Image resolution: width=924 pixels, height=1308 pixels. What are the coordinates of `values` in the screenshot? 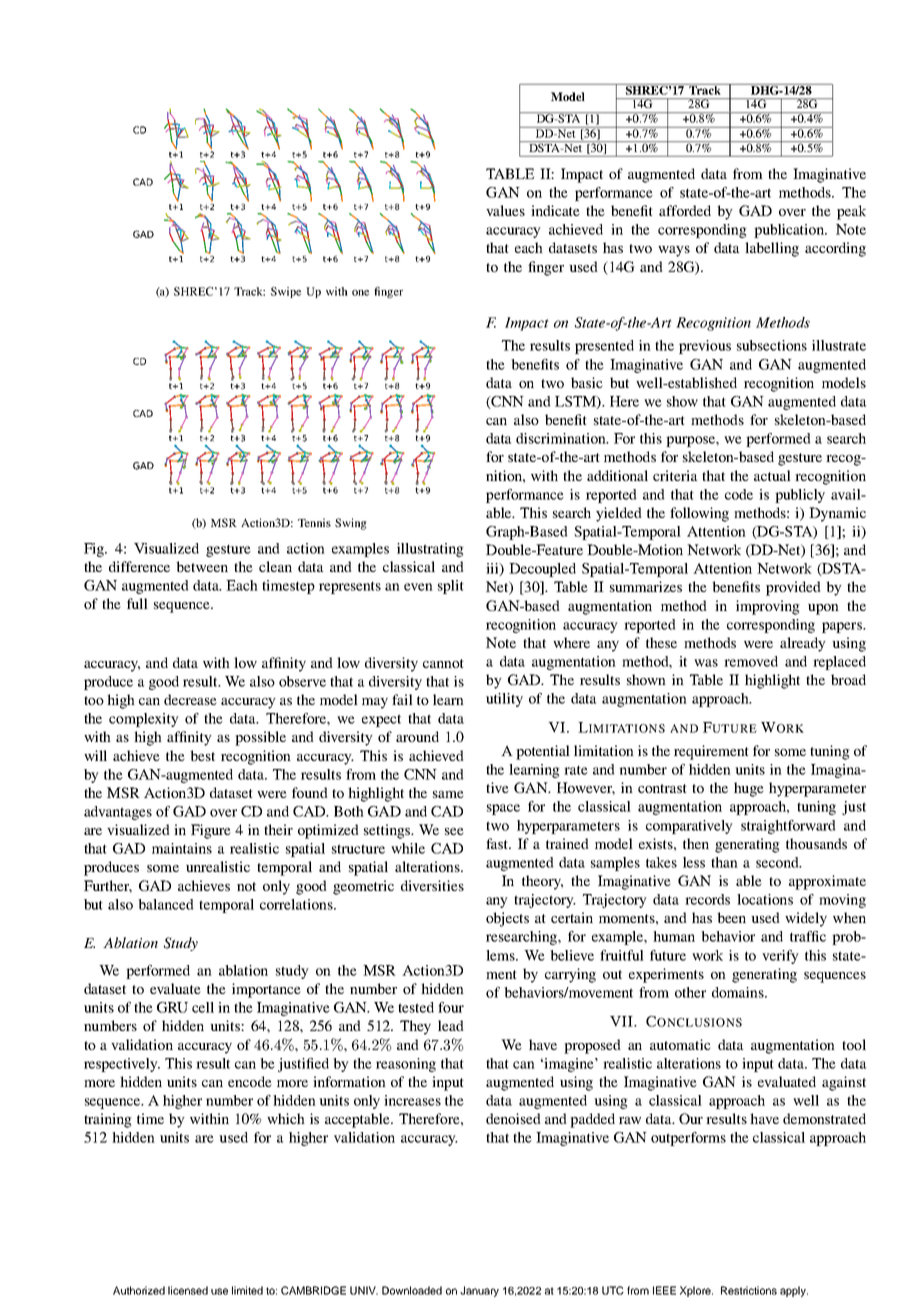 It's located at (505, 210).
